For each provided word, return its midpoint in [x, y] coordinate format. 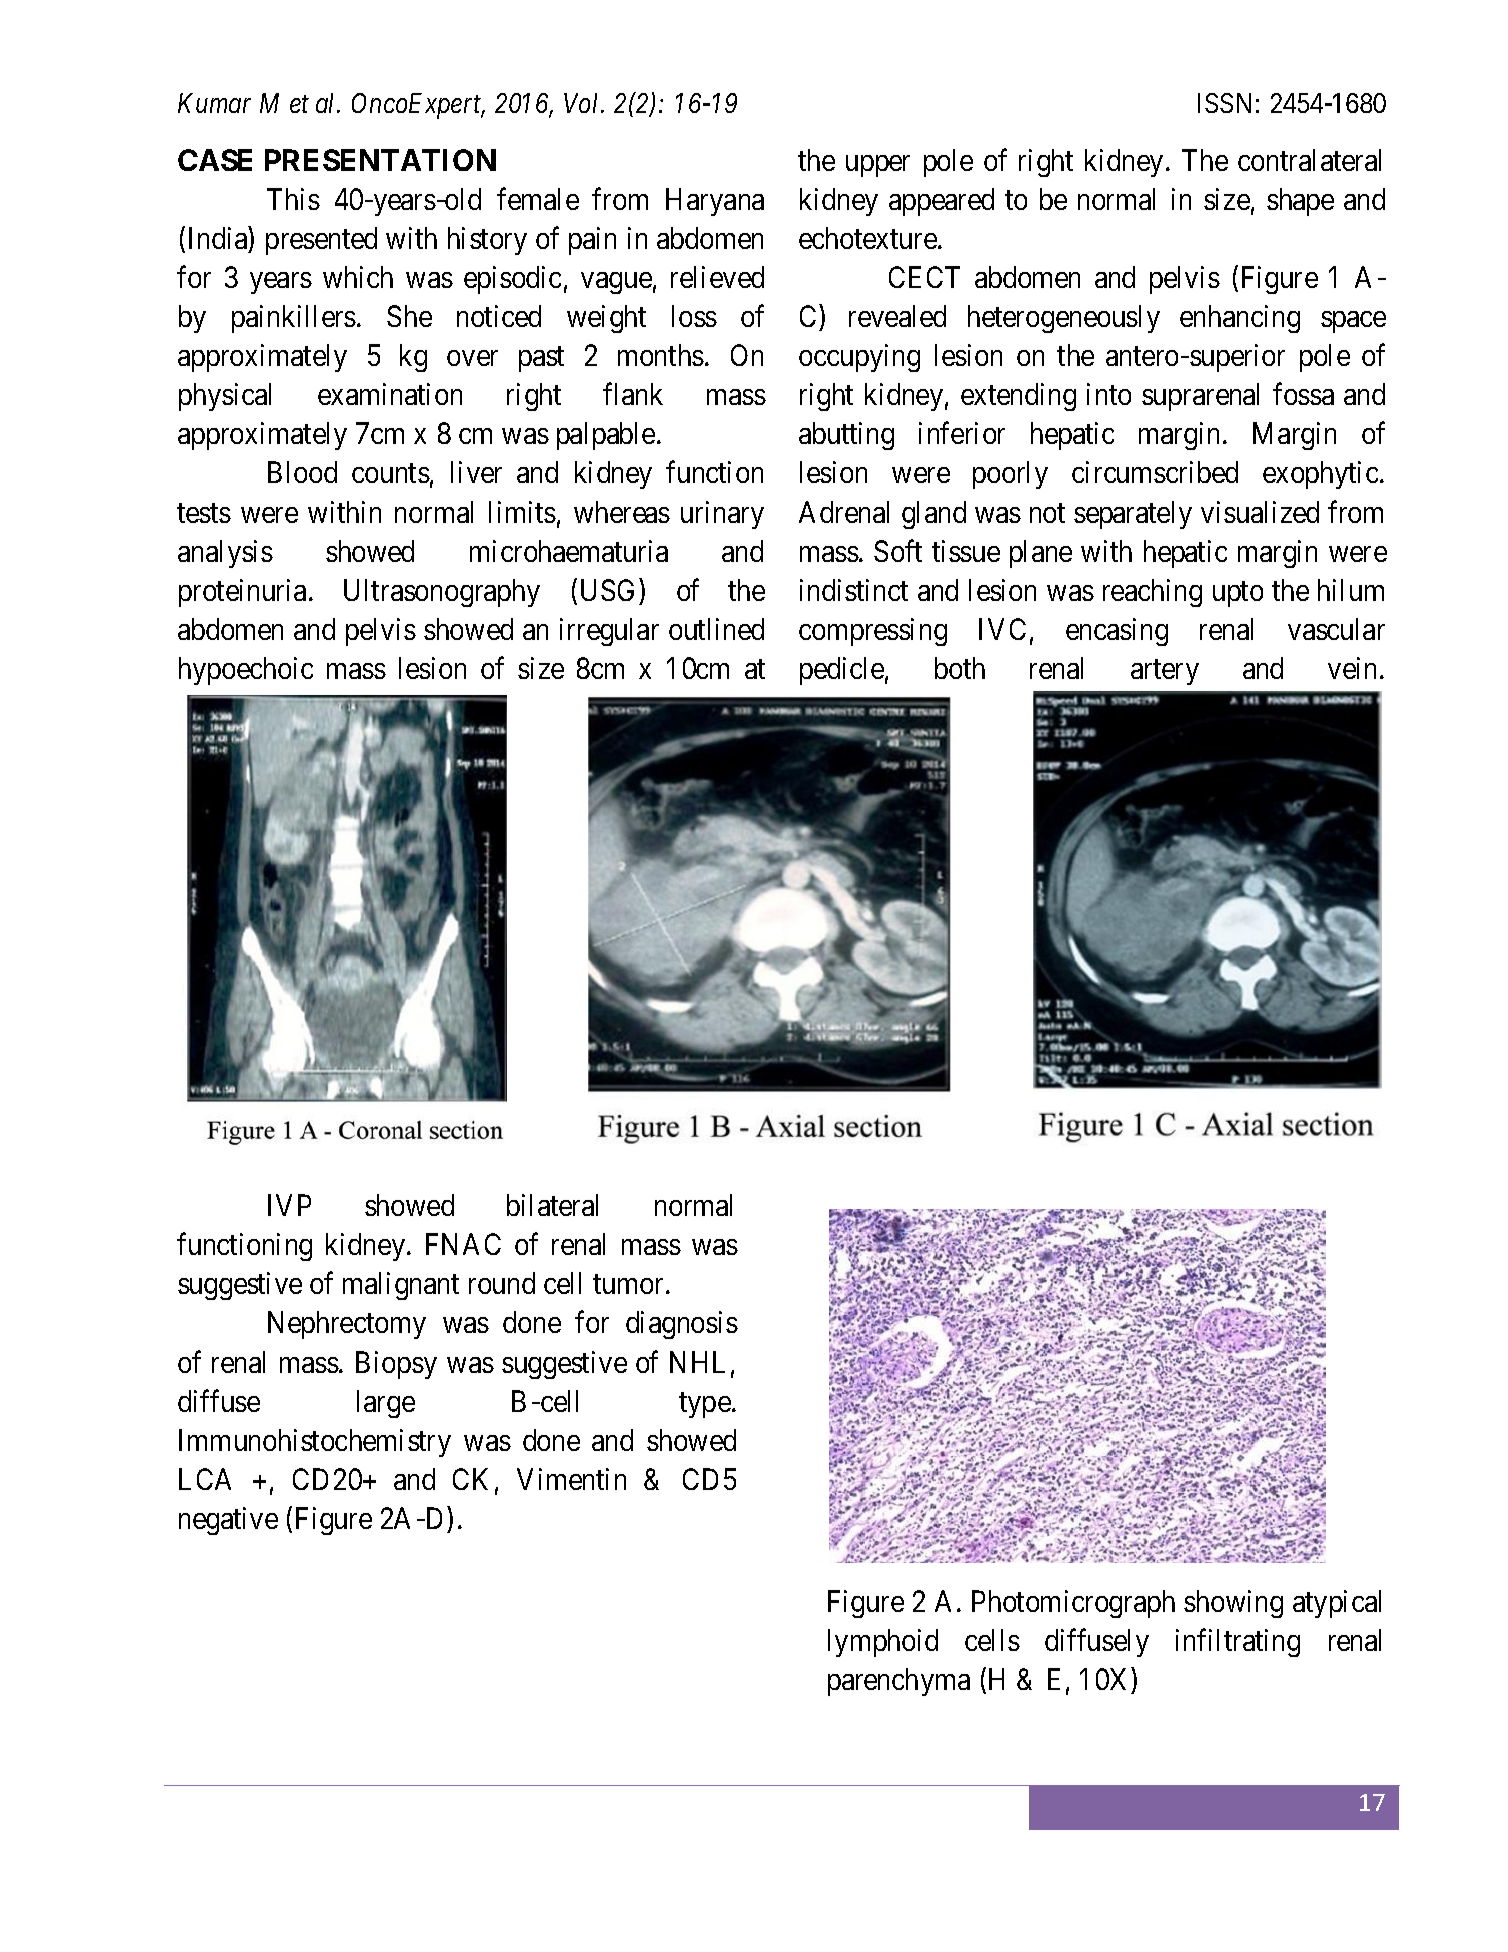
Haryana [715, 202]
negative [228, 1521]
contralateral [1309, 160]
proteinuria [242, 593]
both [960, 668]
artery [1165, 672]
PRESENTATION [380, 160]
